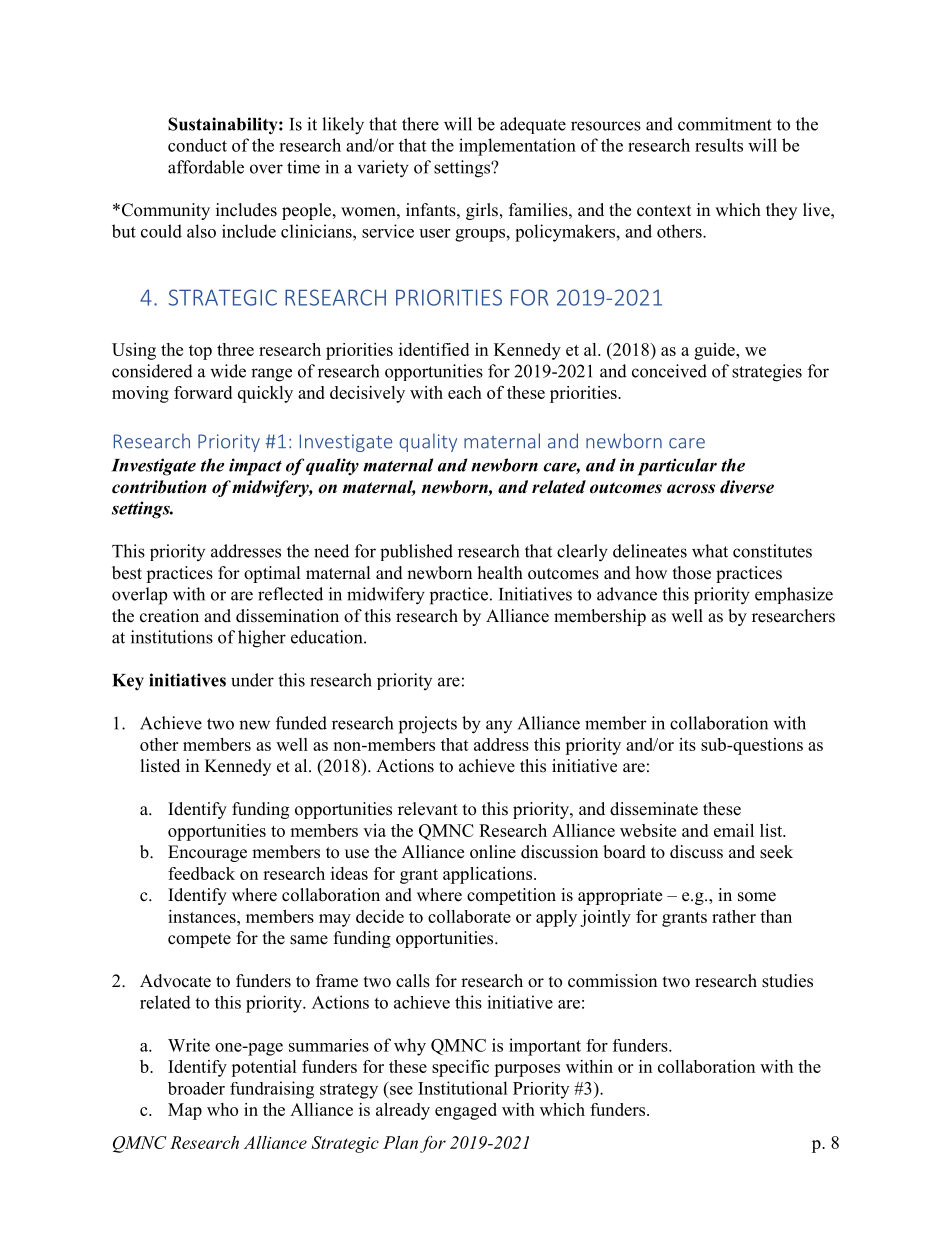  Describe the element at coordinates (719, 145) in the document. I see `results` at that location.
